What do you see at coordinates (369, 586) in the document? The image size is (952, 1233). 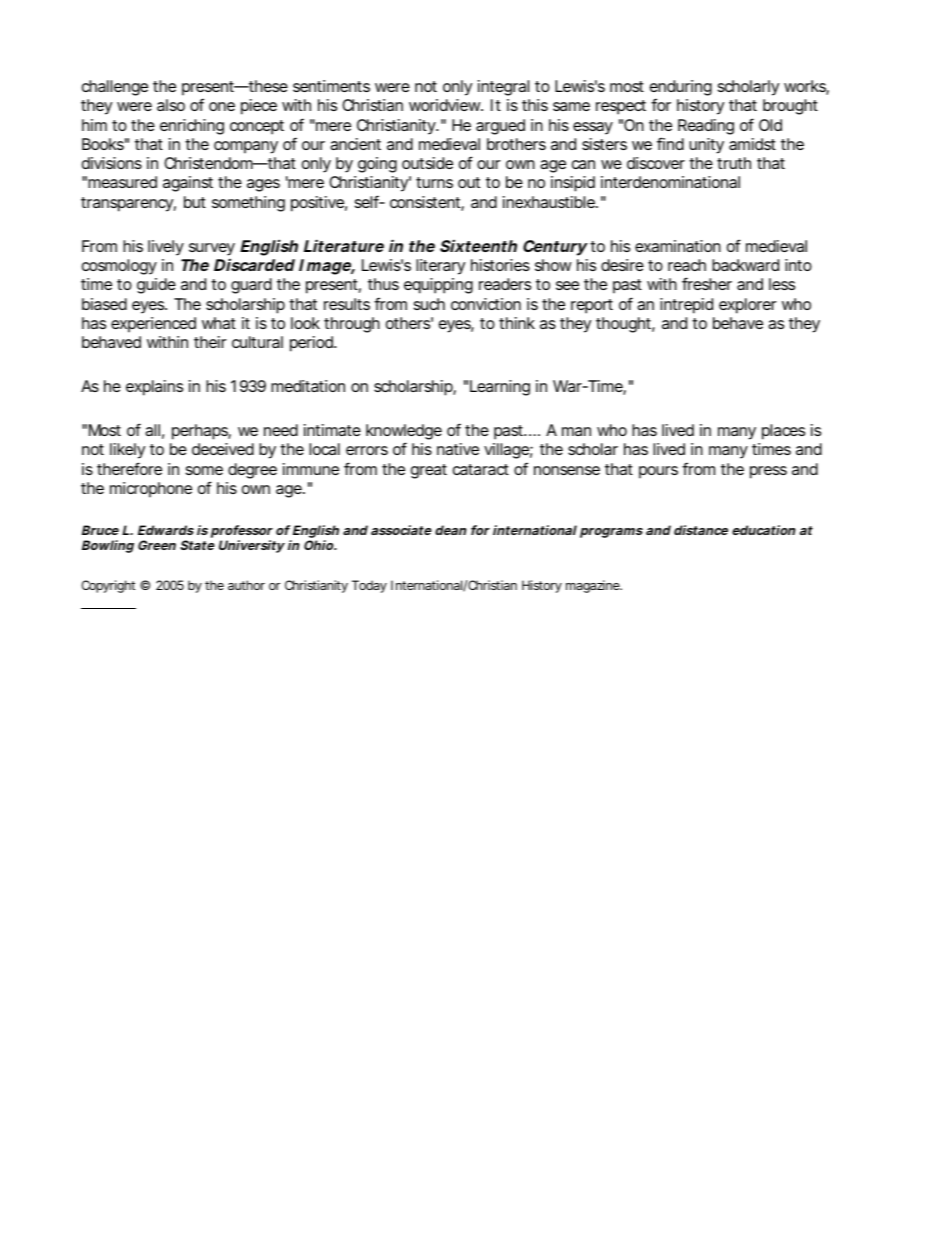 I see `Today` at bounding box center [369, 586].
